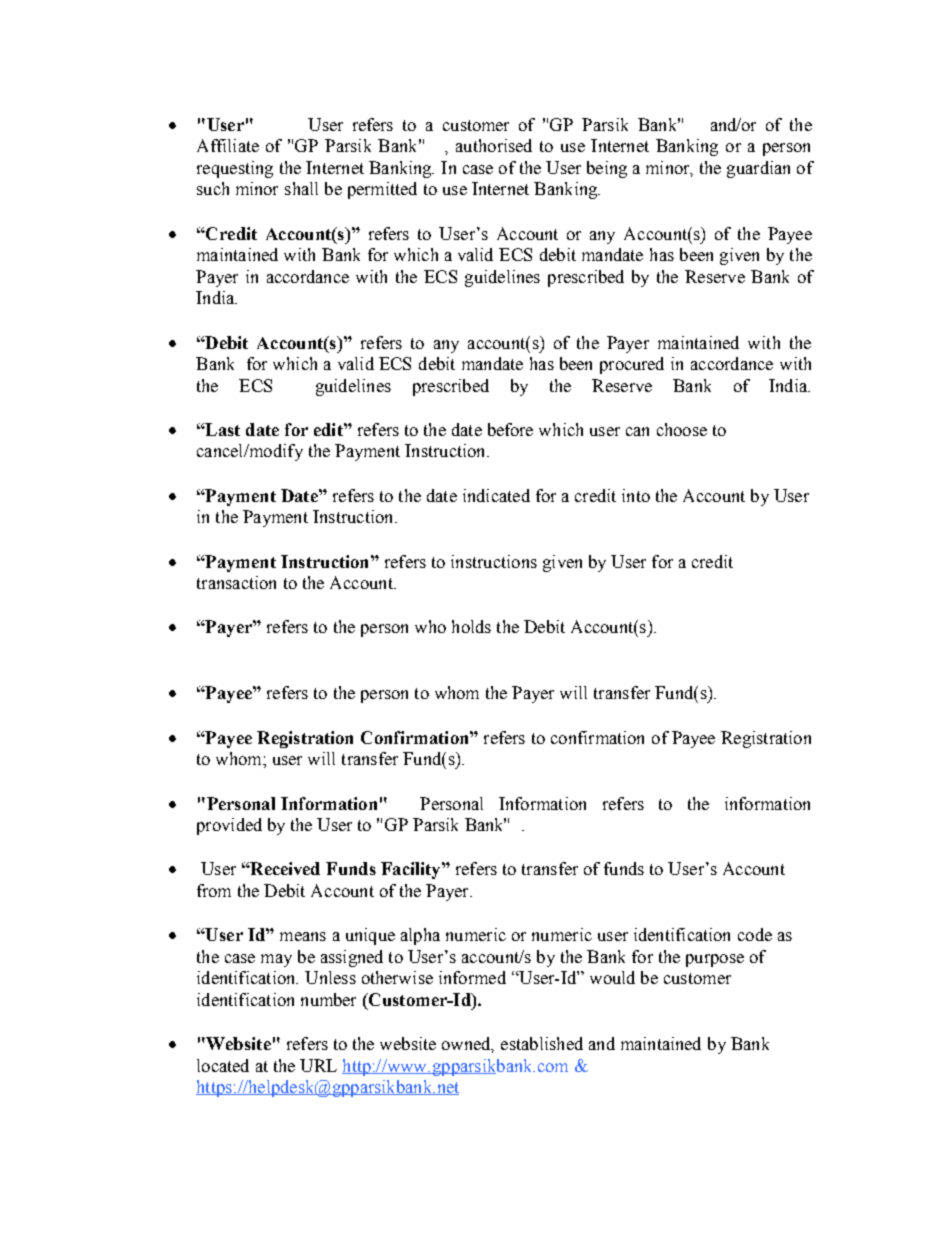 The image size is (952, 1233). I want to click on transaction, so click(236, 582).
